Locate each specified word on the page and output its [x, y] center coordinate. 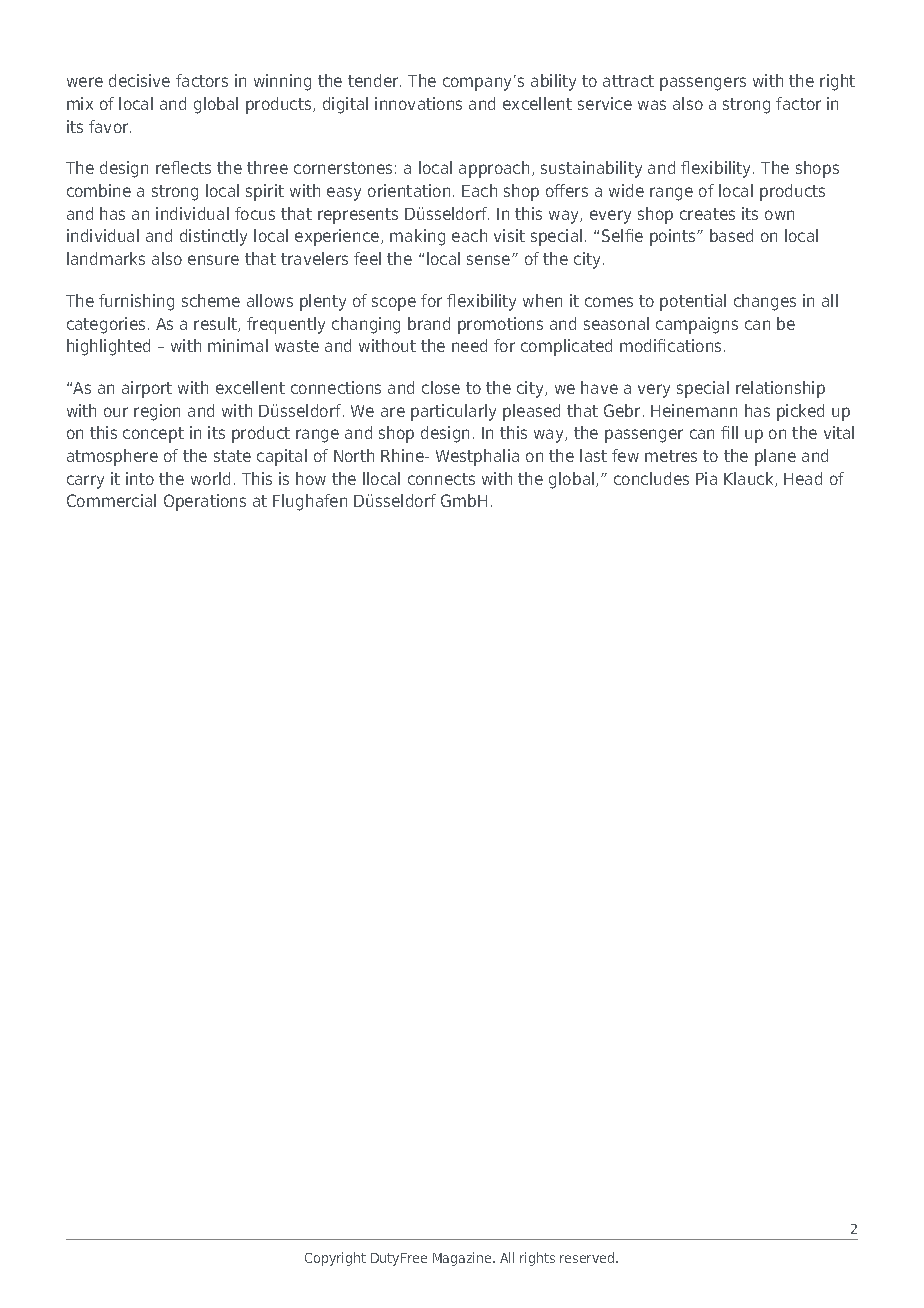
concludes [651, 478]
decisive [139, 80]
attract [628, 81]
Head [803, 478]
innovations [418, 103]
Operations [205, 502]
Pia [706, 478]
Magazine [463, 1259]
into [140, 478]
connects [441, 479]
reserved [588, 1257]
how [311, 478]
